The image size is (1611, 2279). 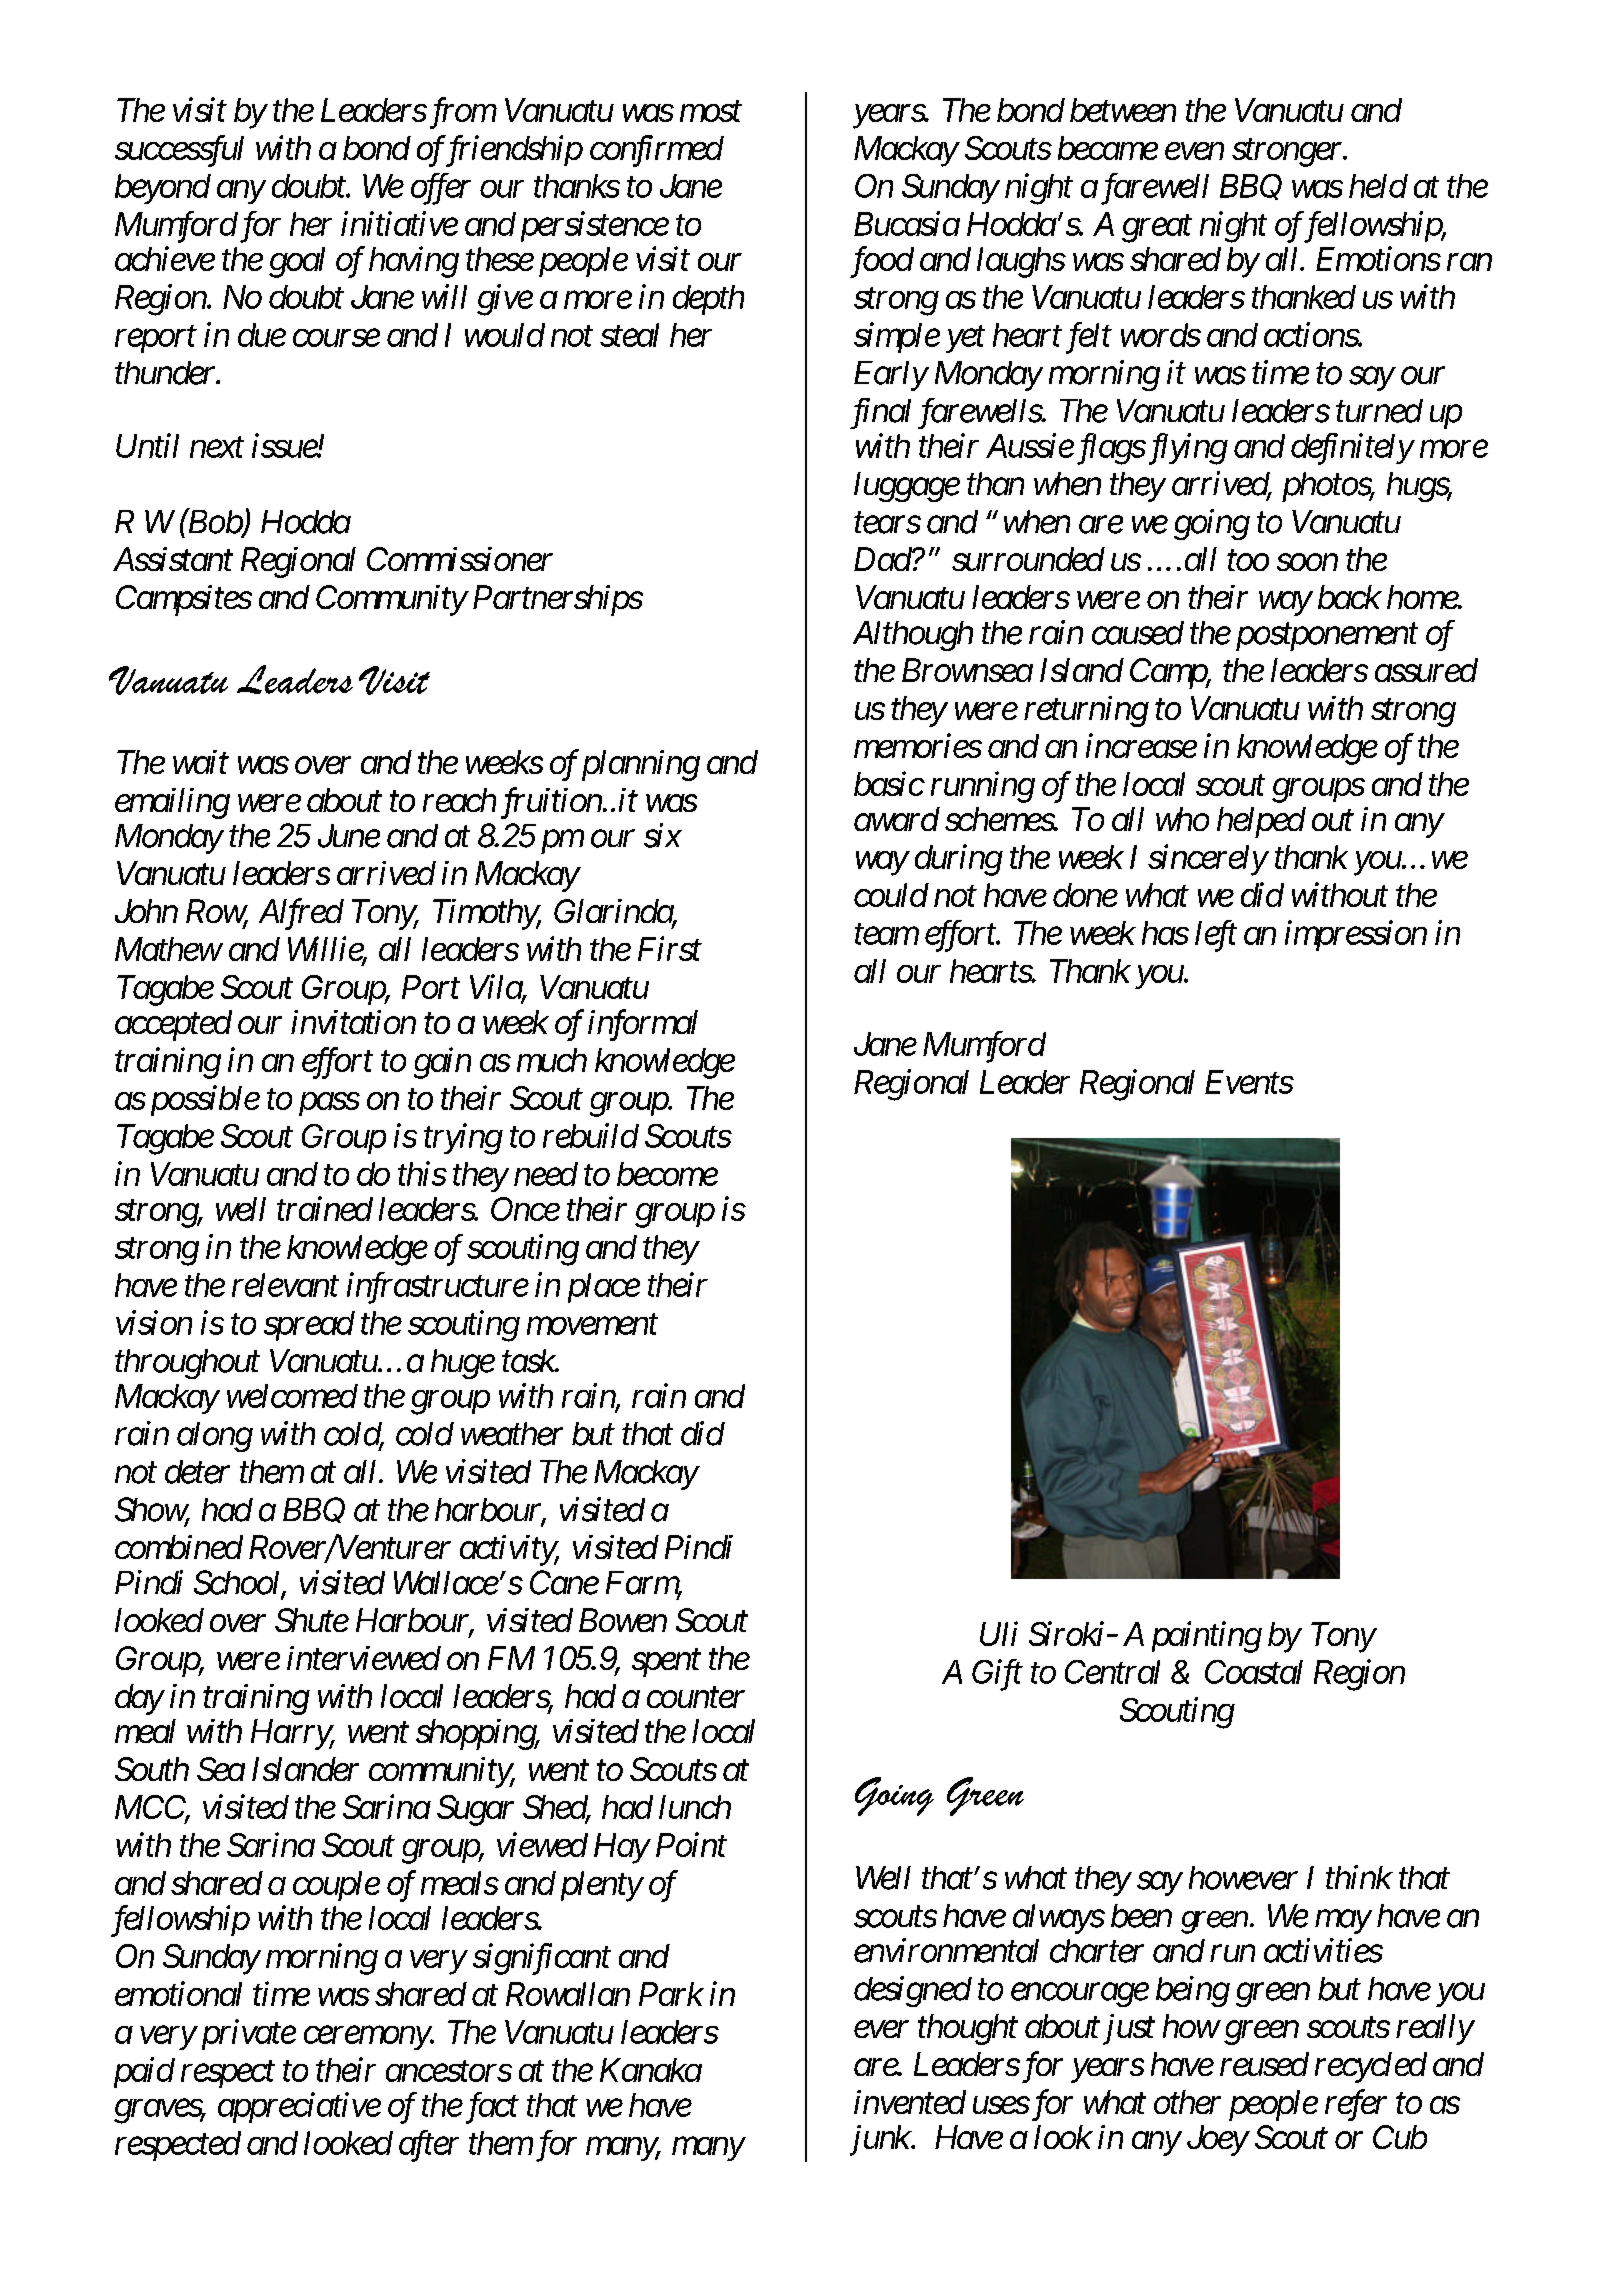 I want to click on junk, so click(x=880, y=2140).
